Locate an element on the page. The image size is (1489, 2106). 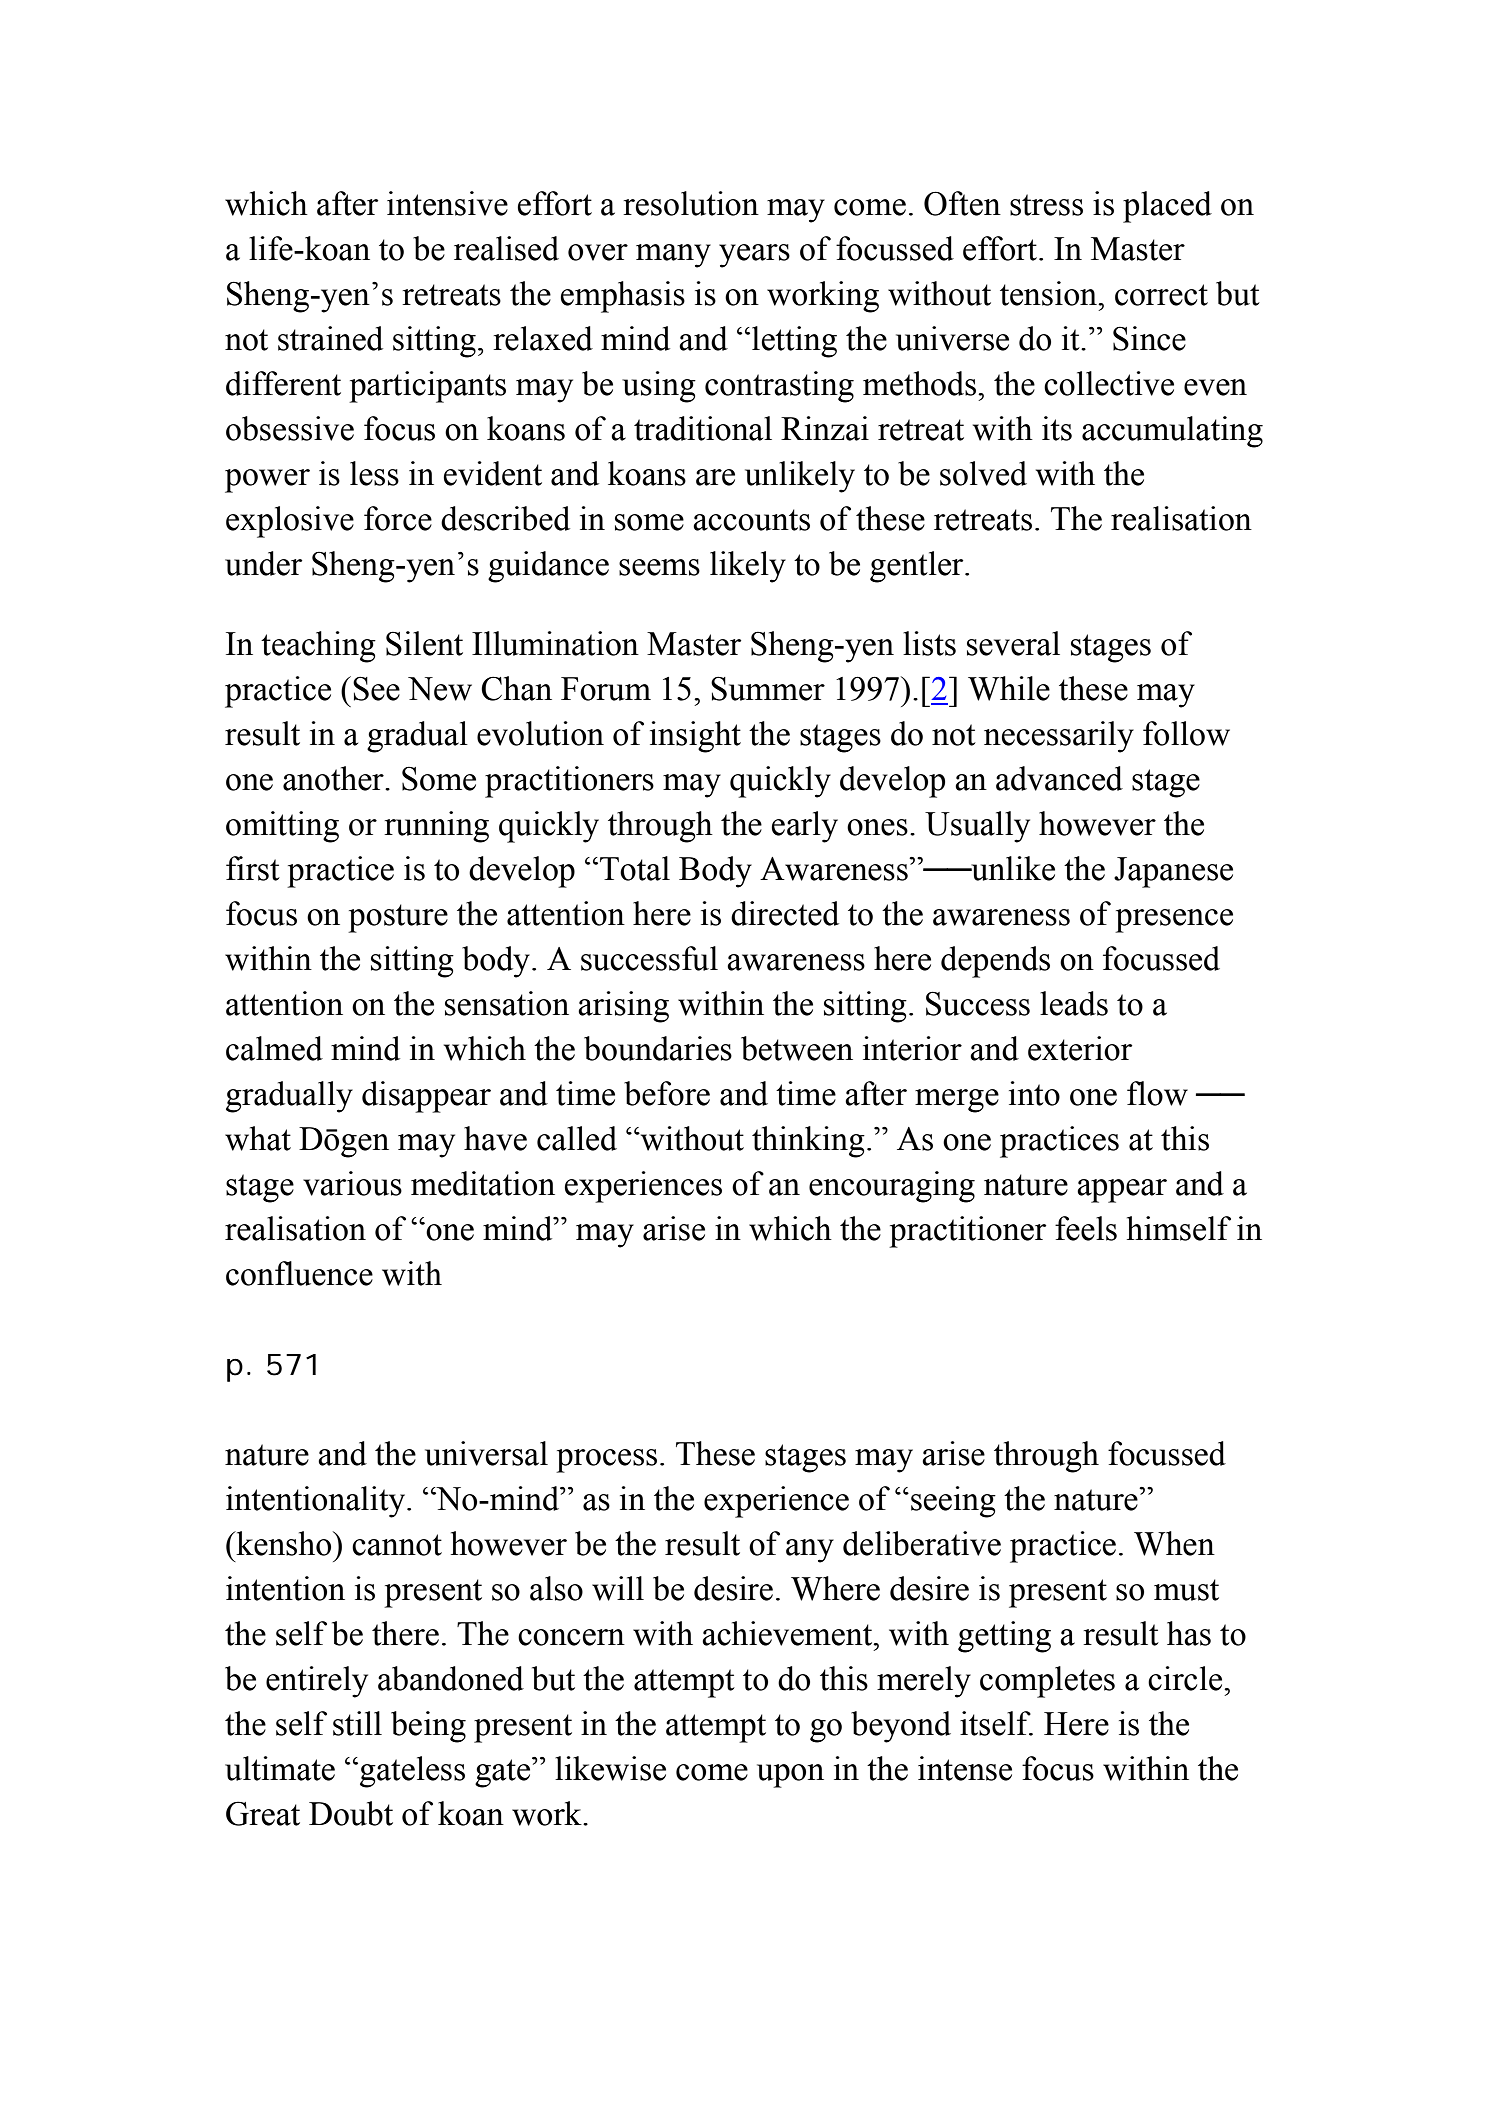
confluence is located at coordinates (299, 1273).
